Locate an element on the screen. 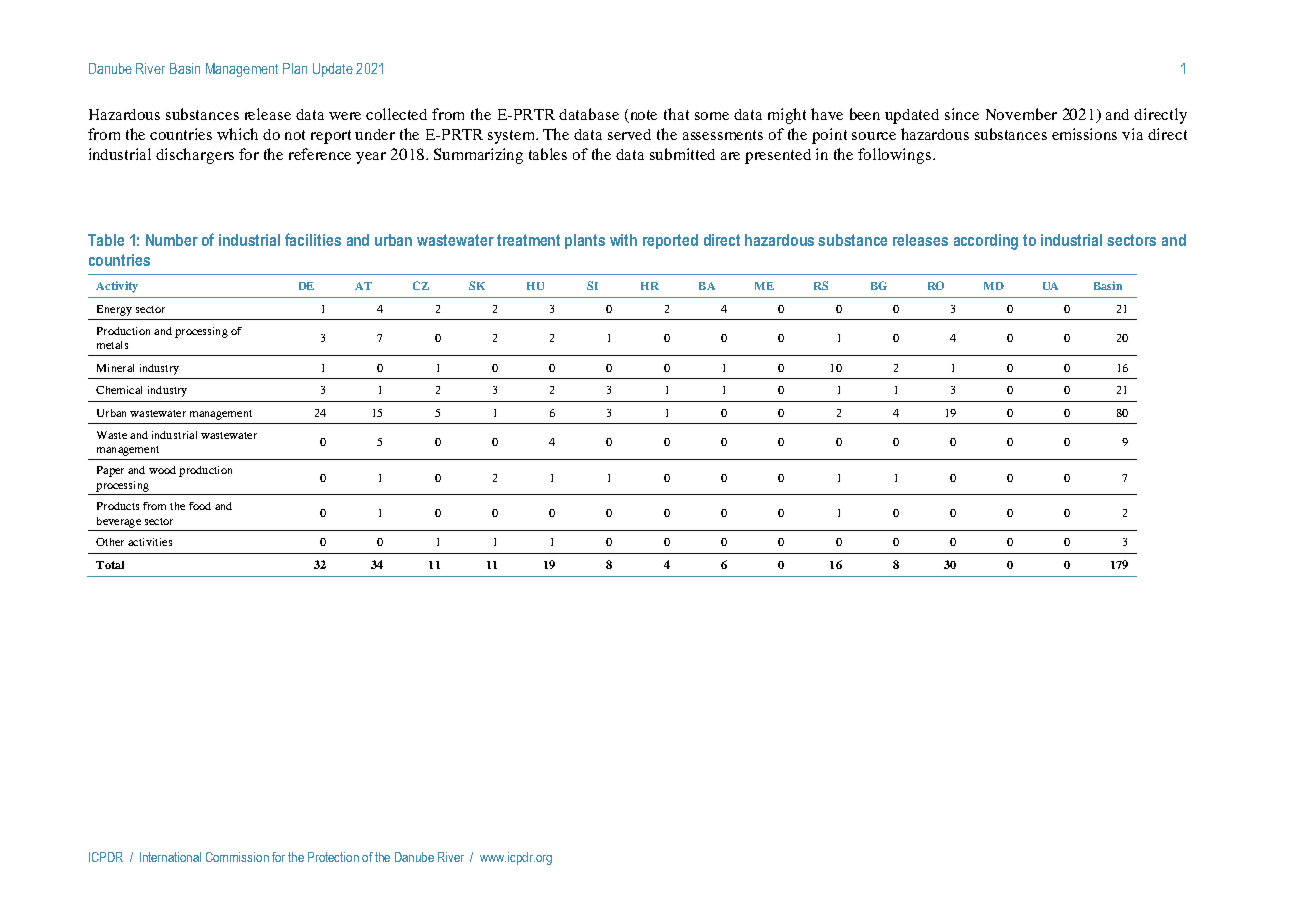  food is located at coordinates (200, 506).
